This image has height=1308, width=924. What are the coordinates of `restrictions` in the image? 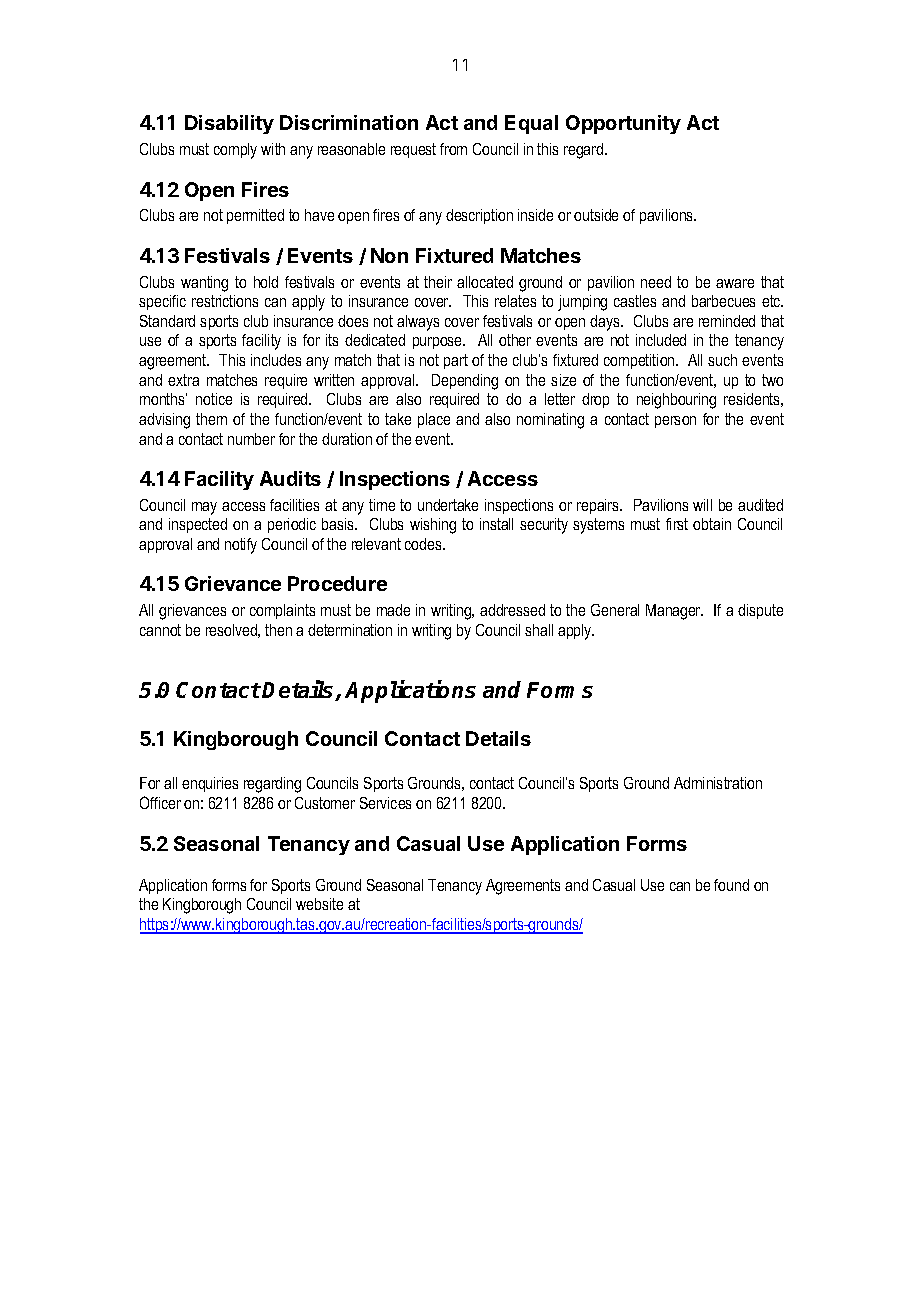 It's located at (225, 301).
